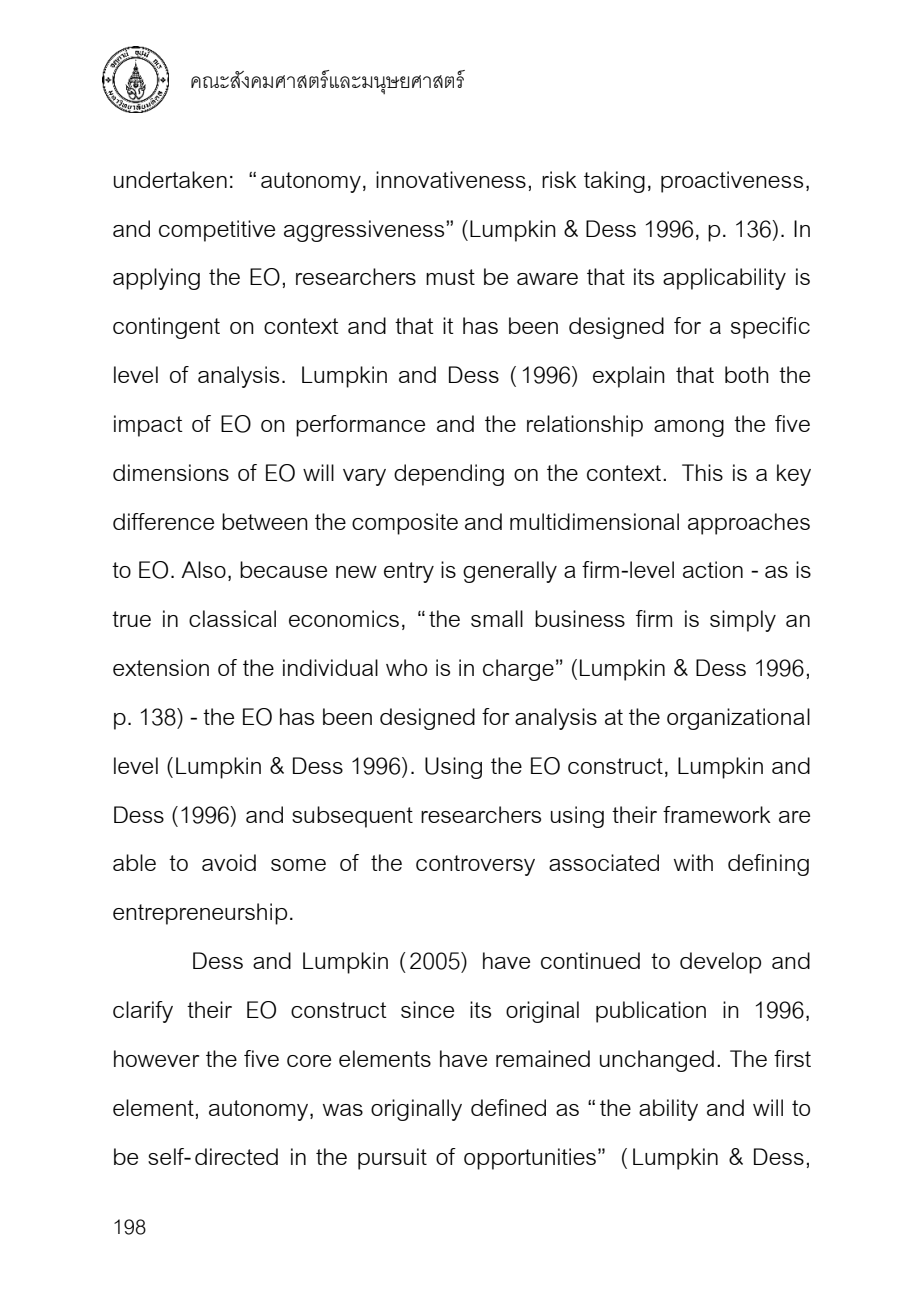 The height and width of the screenshot is (1311, 924). What do you see at coordinates (508, 1107) in the screenshot?
I see `defined` at bounding box center [508, 1107].
